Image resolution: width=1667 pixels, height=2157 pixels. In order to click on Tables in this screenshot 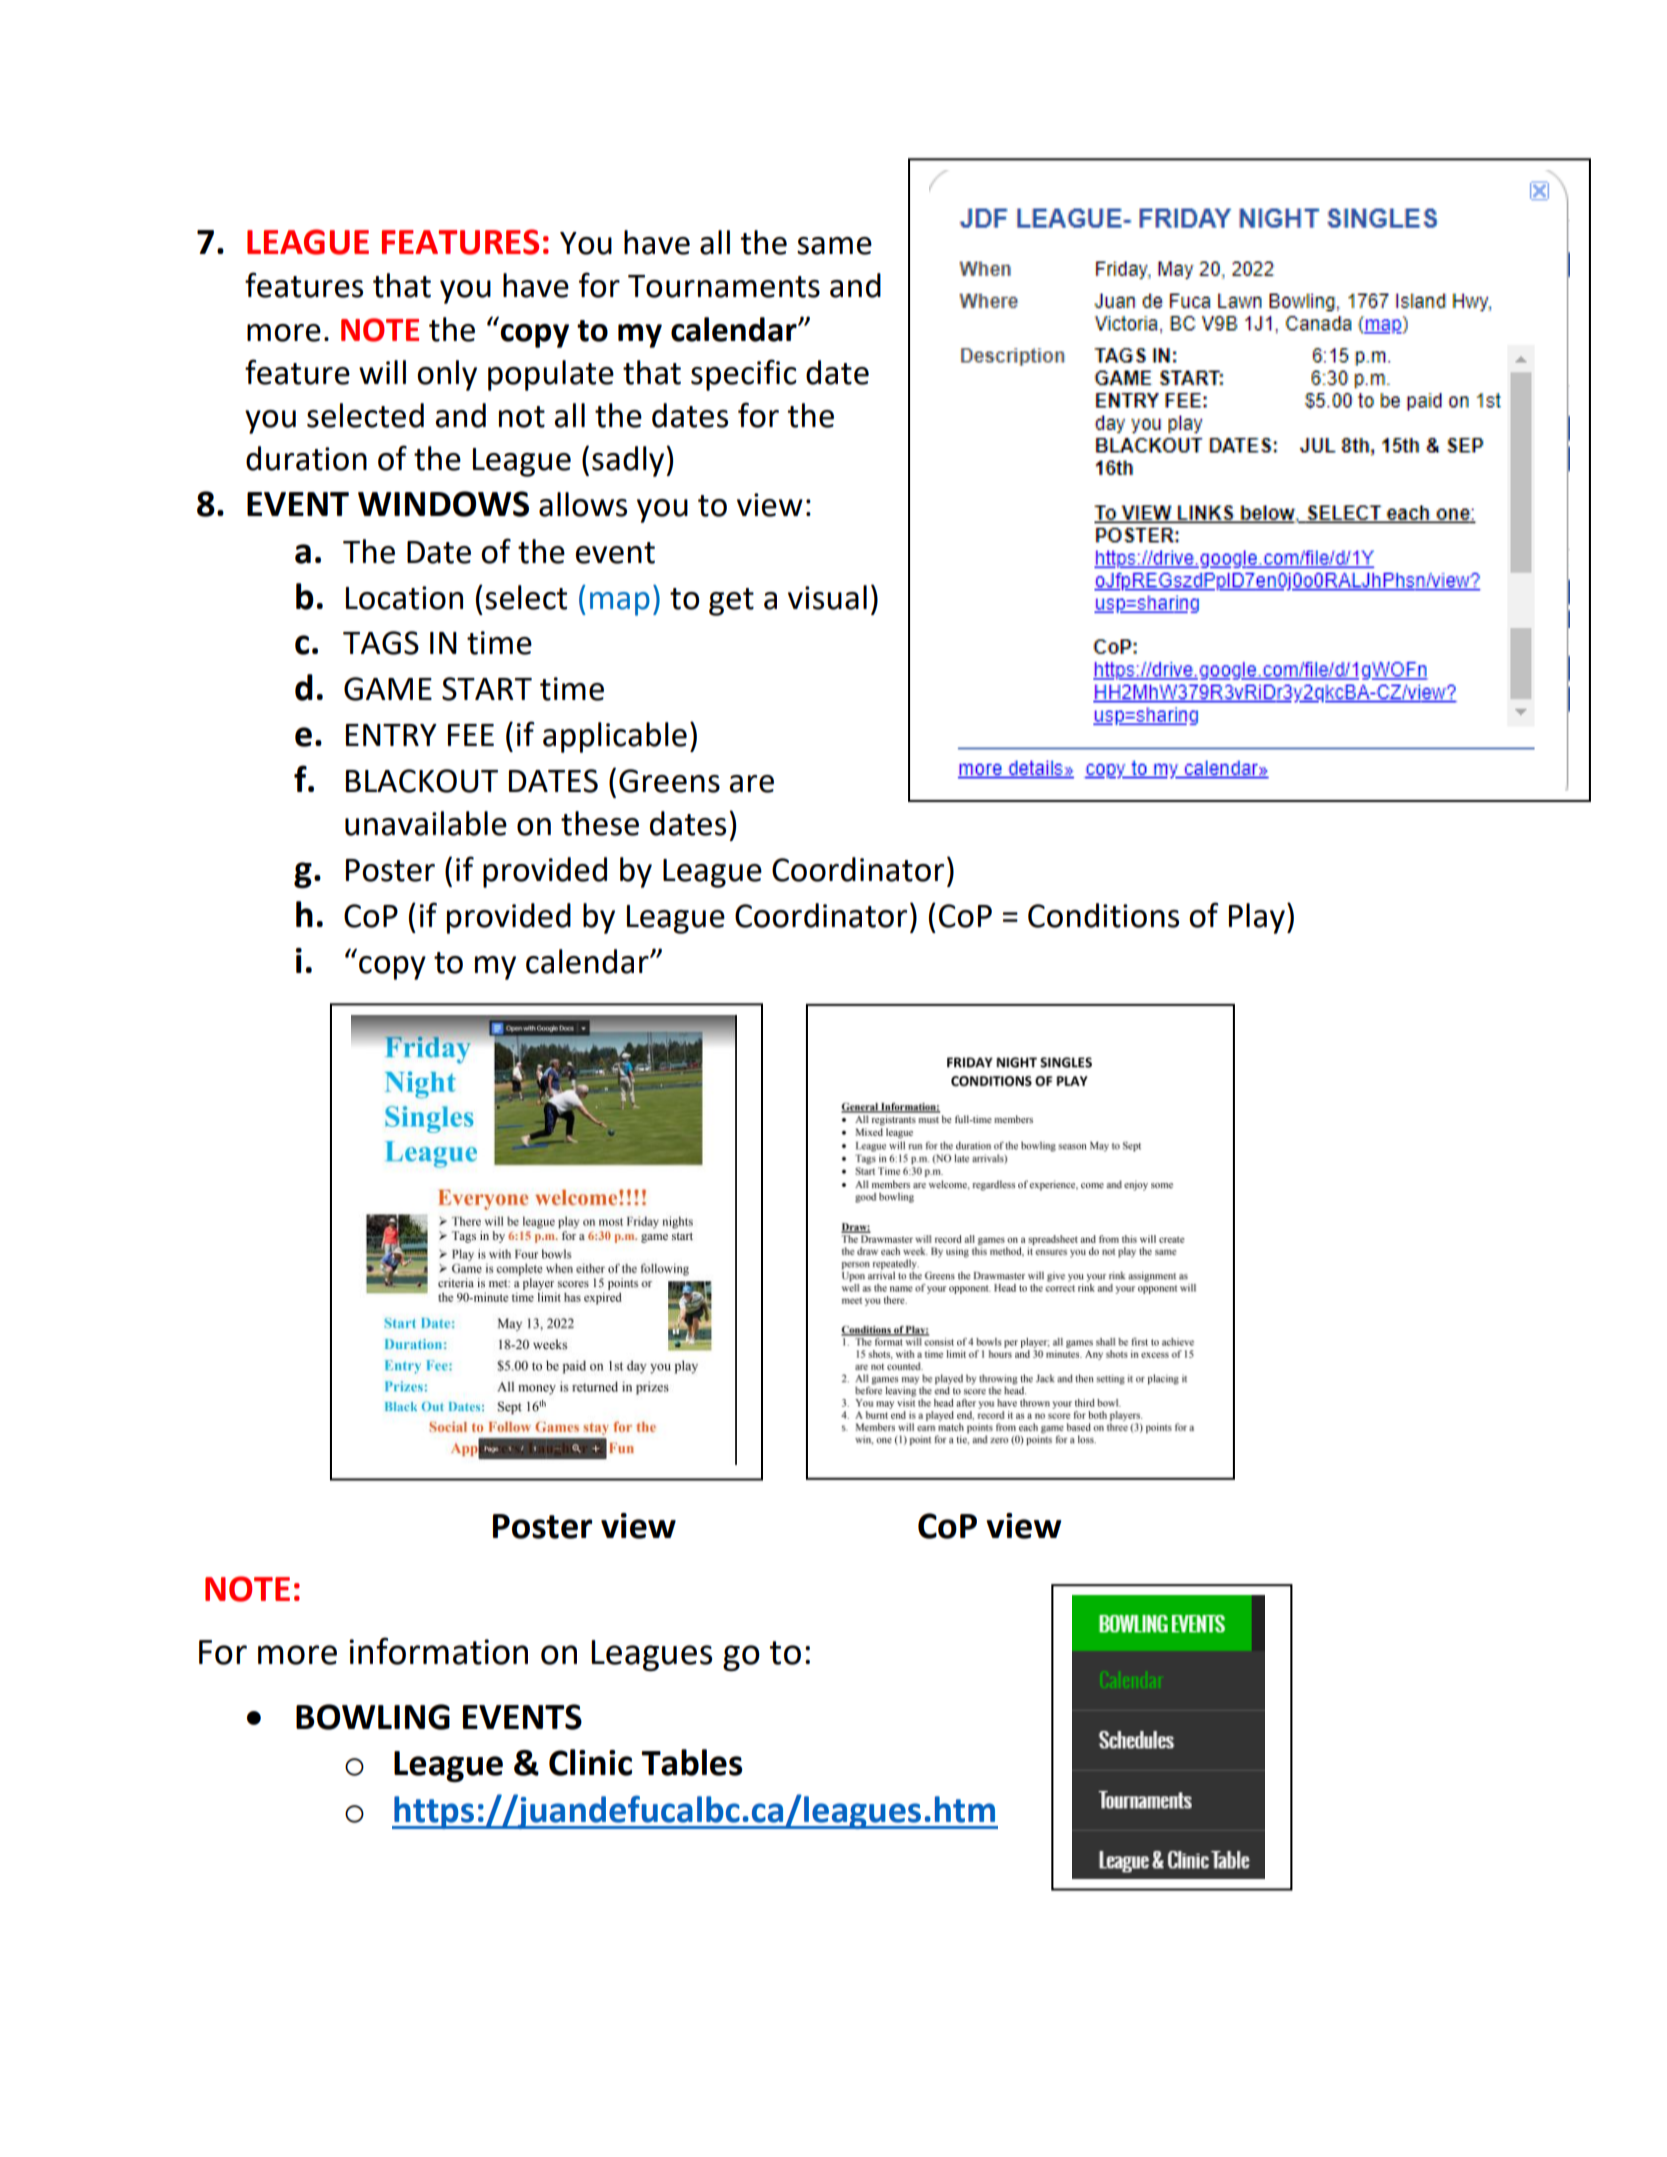, I will do `click(691, 1762)`.
